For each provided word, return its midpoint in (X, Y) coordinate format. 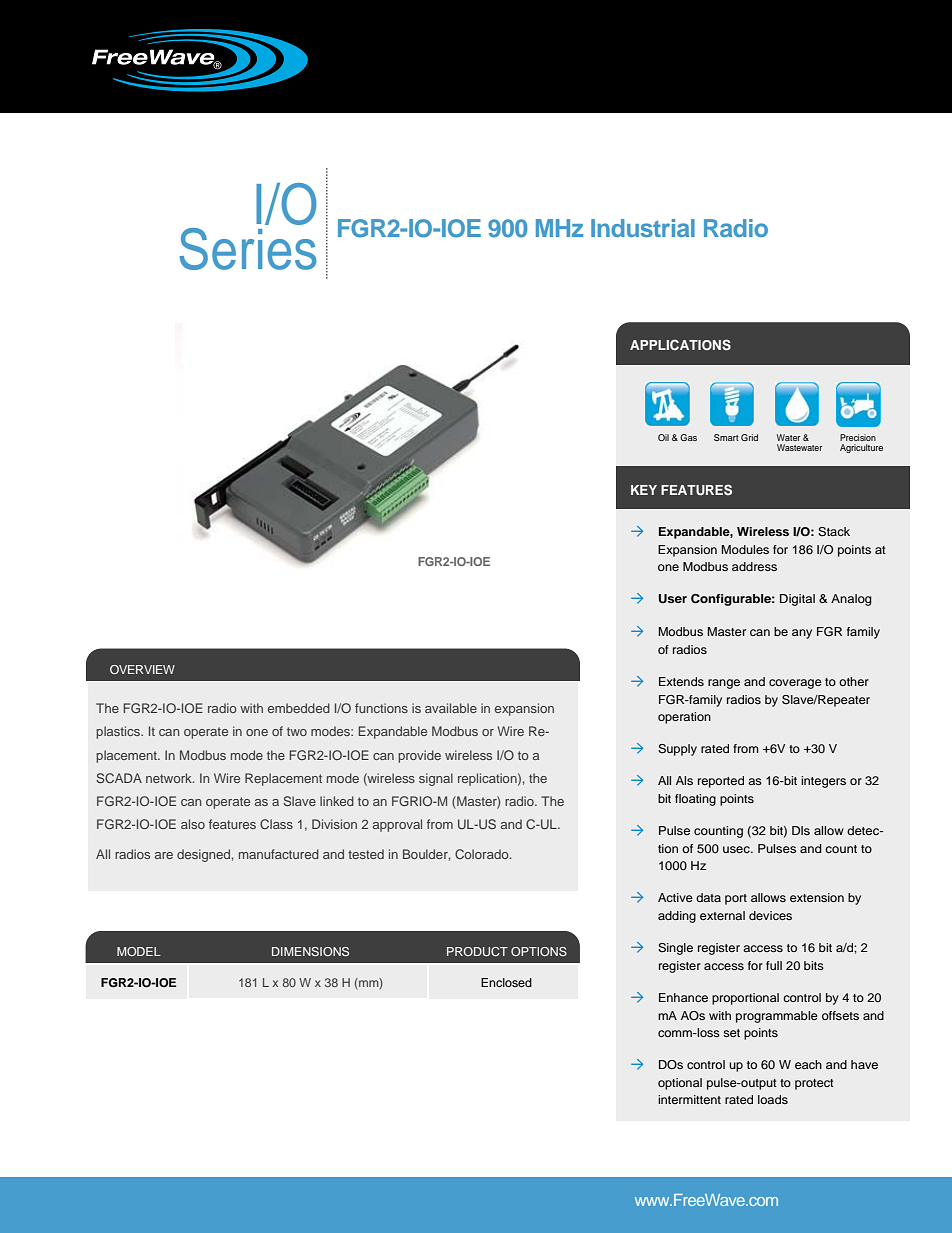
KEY (644, 490)
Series (247, 249)
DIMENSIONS (310, 951)
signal (436, 779)
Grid (749, 437)
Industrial (643, 228)
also (193, 824)
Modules (745, 549)
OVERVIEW (142, 669)
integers (823, 782)
